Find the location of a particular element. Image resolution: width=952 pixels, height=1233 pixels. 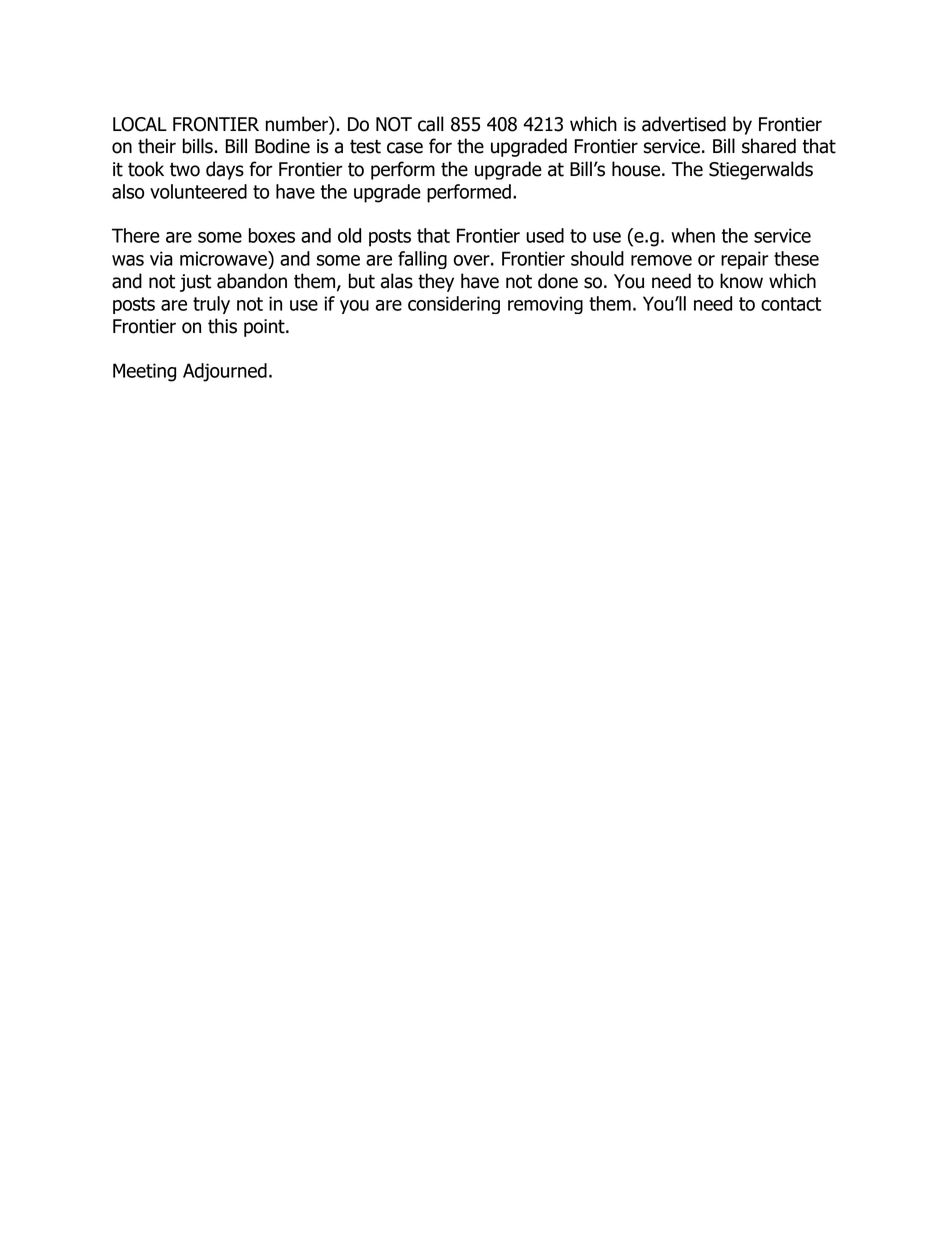

point is located at coordinates (265, 328).
